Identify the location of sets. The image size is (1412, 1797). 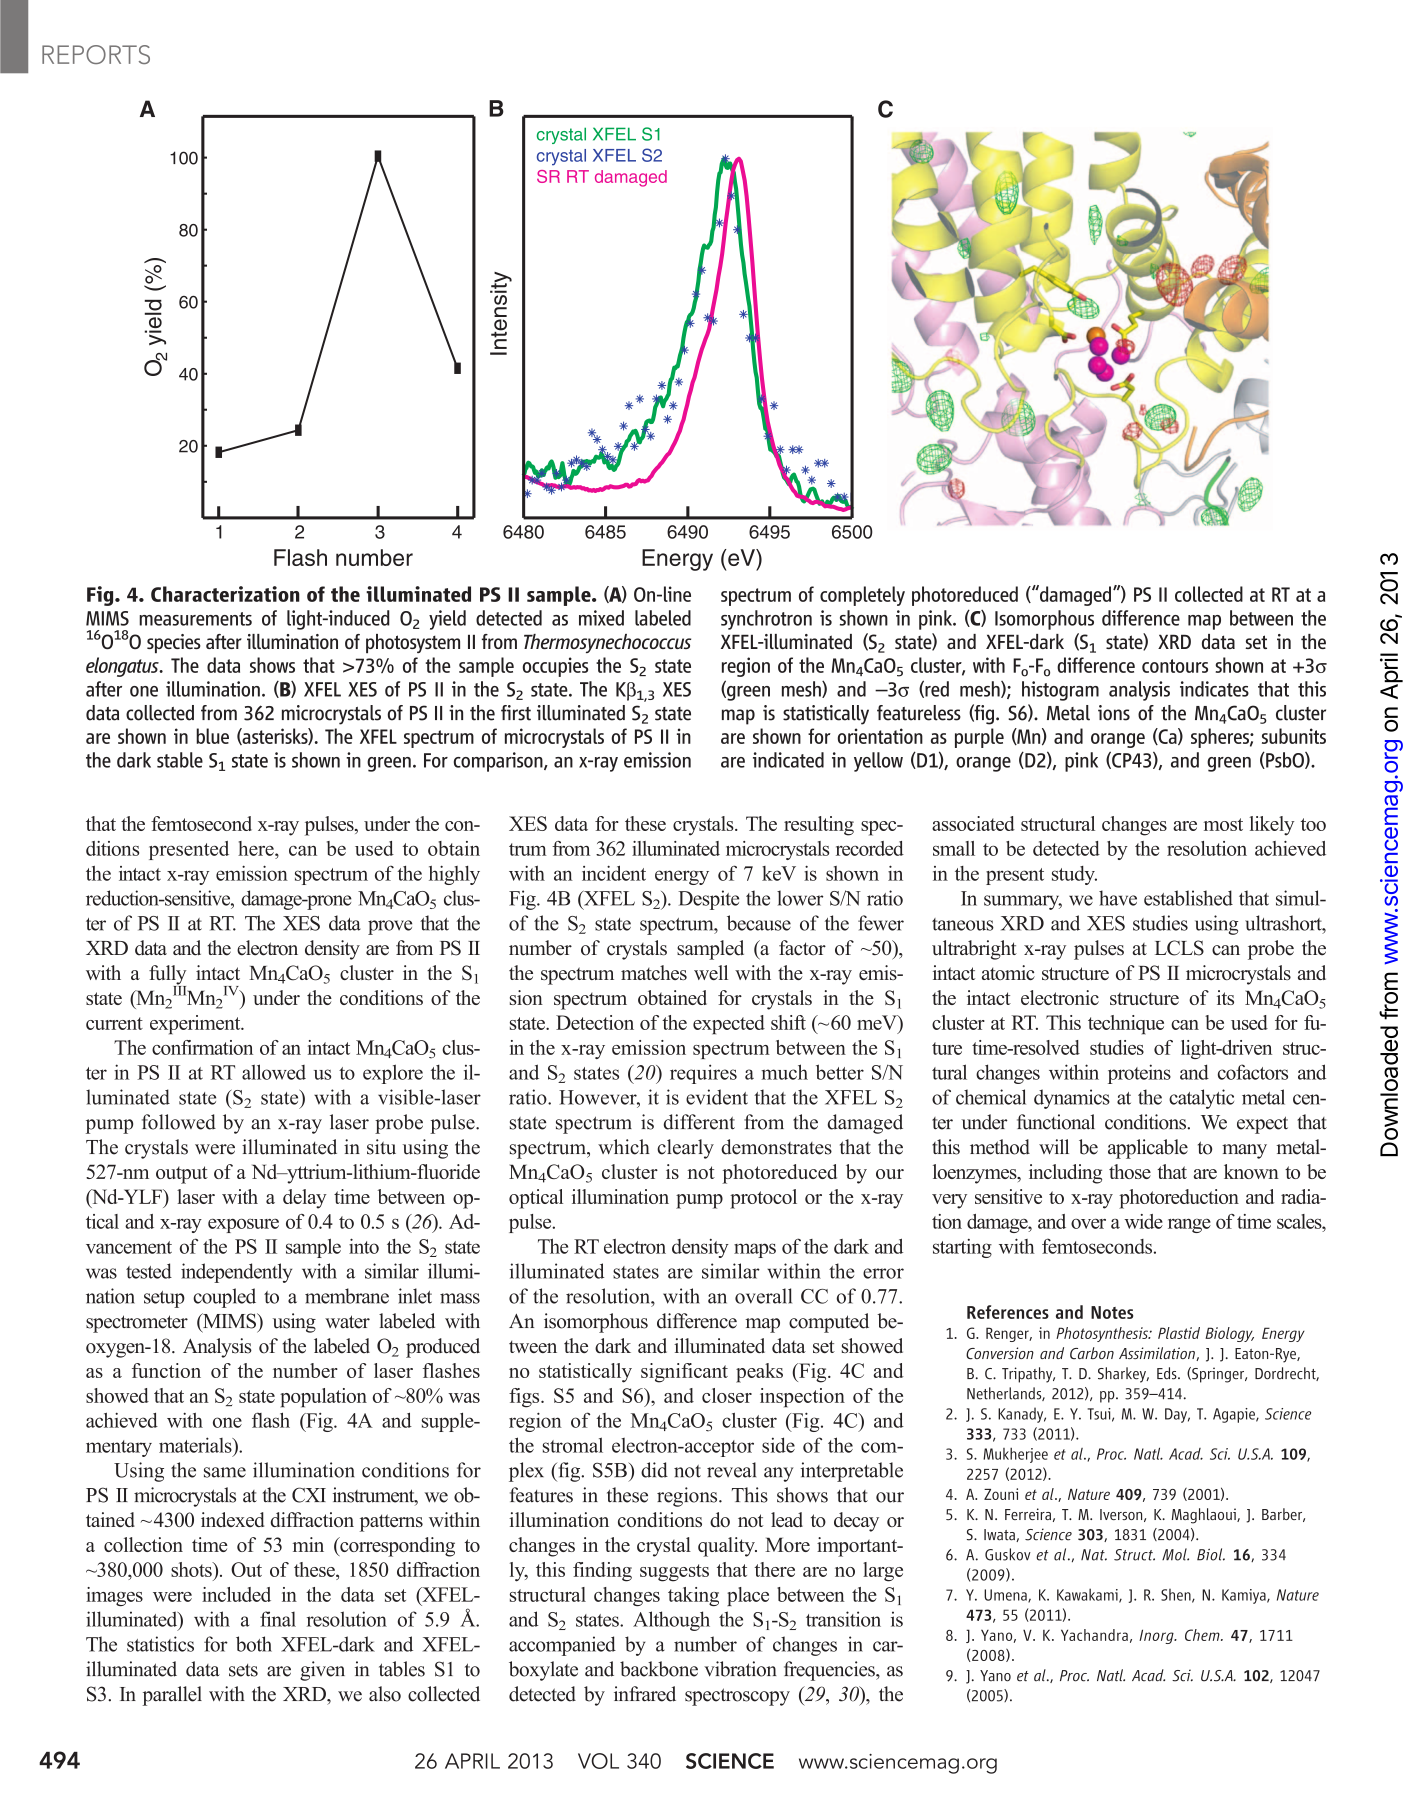
(243, 1670).
